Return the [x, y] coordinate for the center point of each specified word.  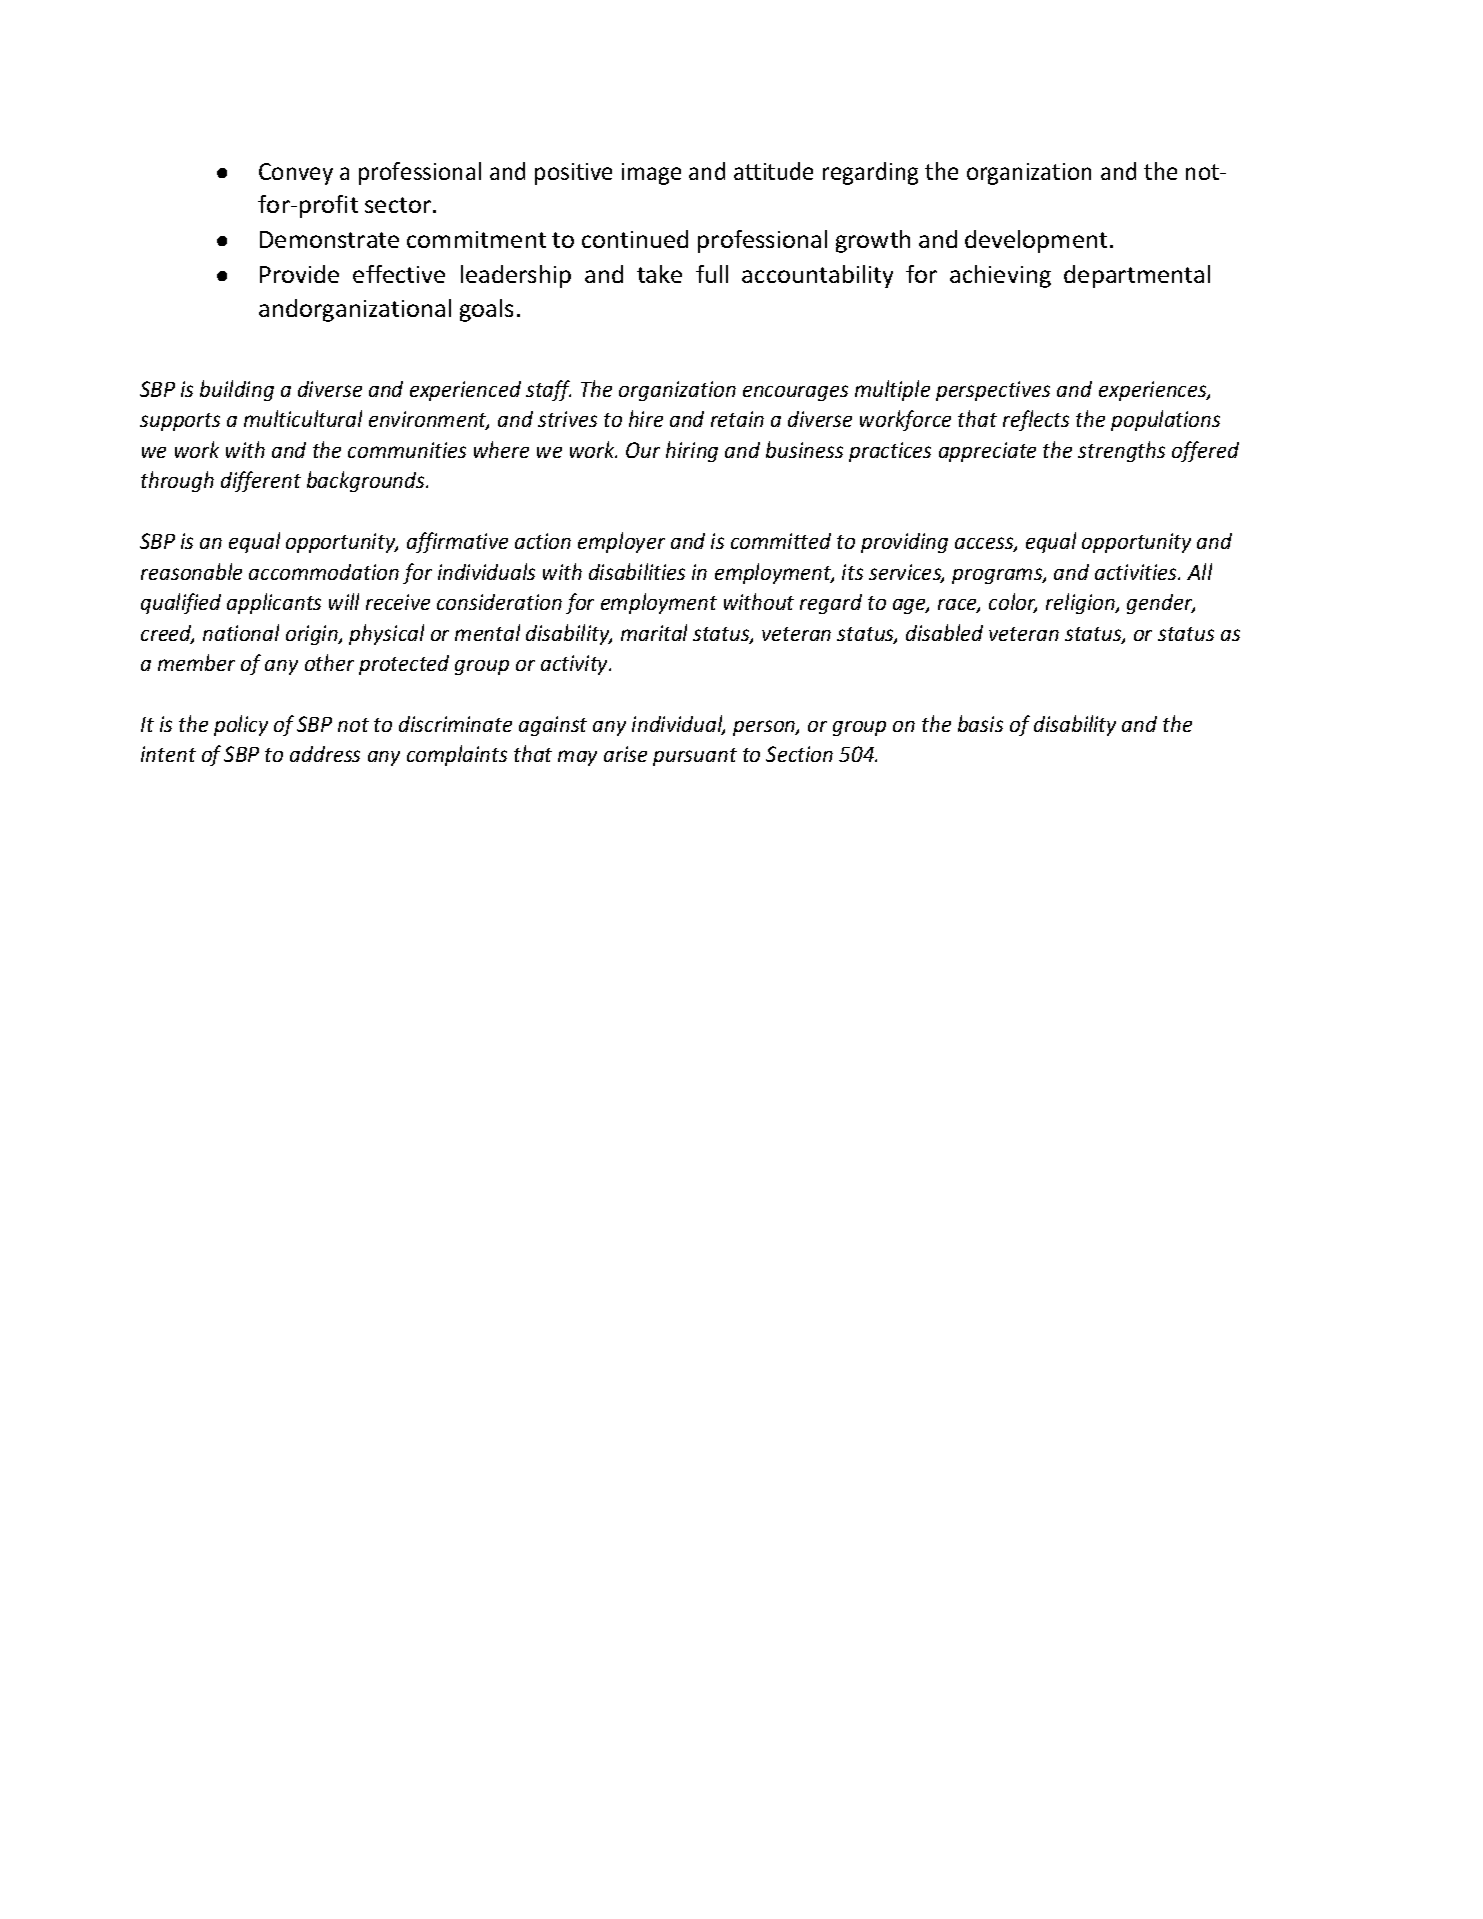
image [651, 174]
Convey [296, 174]
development [1036, 241]
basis [980, 723]
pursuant [695, 757]
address [325, 754]
